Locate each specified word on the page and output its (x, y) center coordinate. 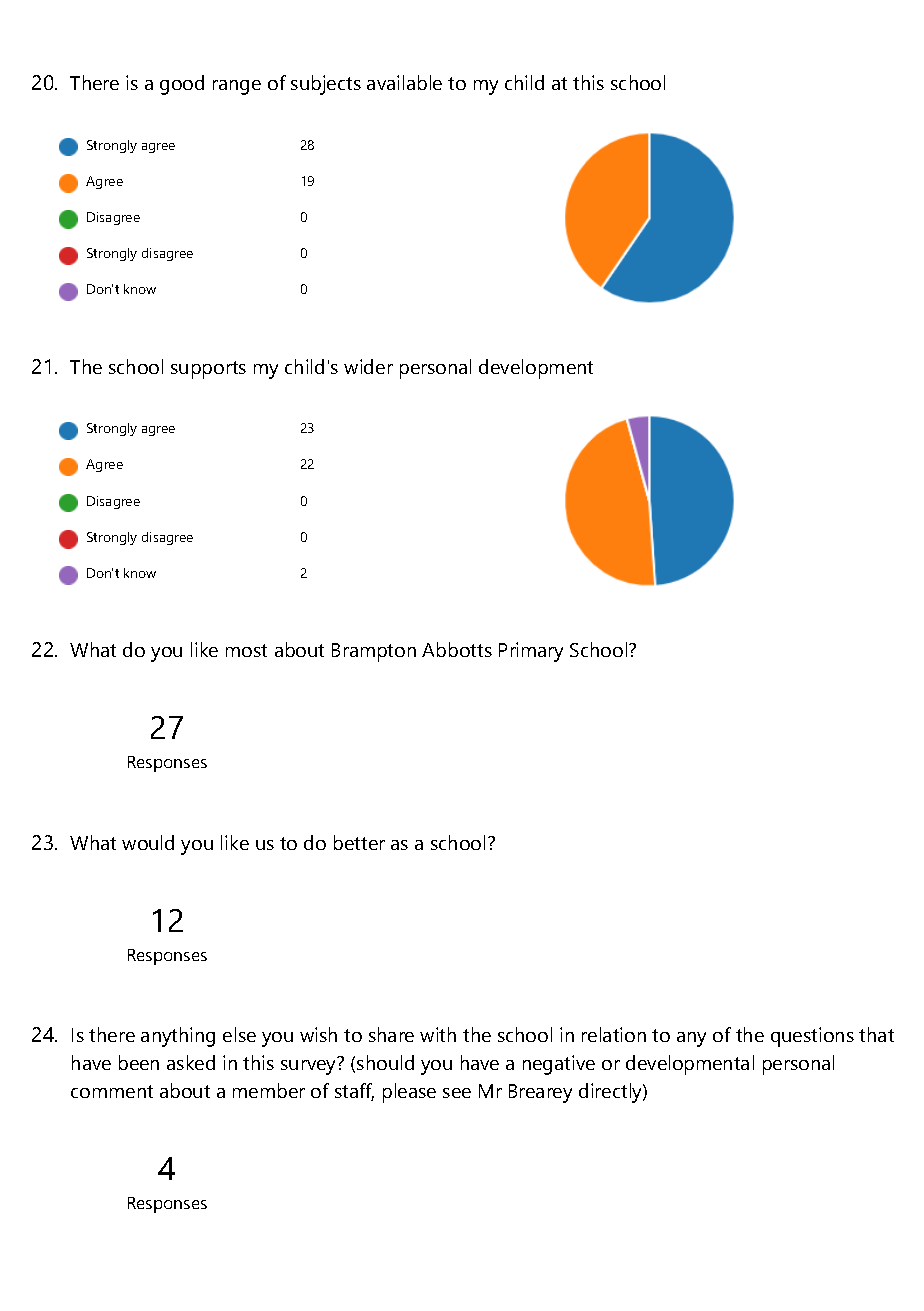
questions (812, 1037)
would (148, 842)
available (404, 82)
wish (318, 1034)
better (359, 842)
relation (614, 1034)
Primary (531, 652)
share (391, 1034)
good (182, 85)
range (237, 87)
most (246, 650)
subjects (326, 85)
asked (191, 1062)
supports (208, 370)
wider (368, 366)
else (239, 1034)
